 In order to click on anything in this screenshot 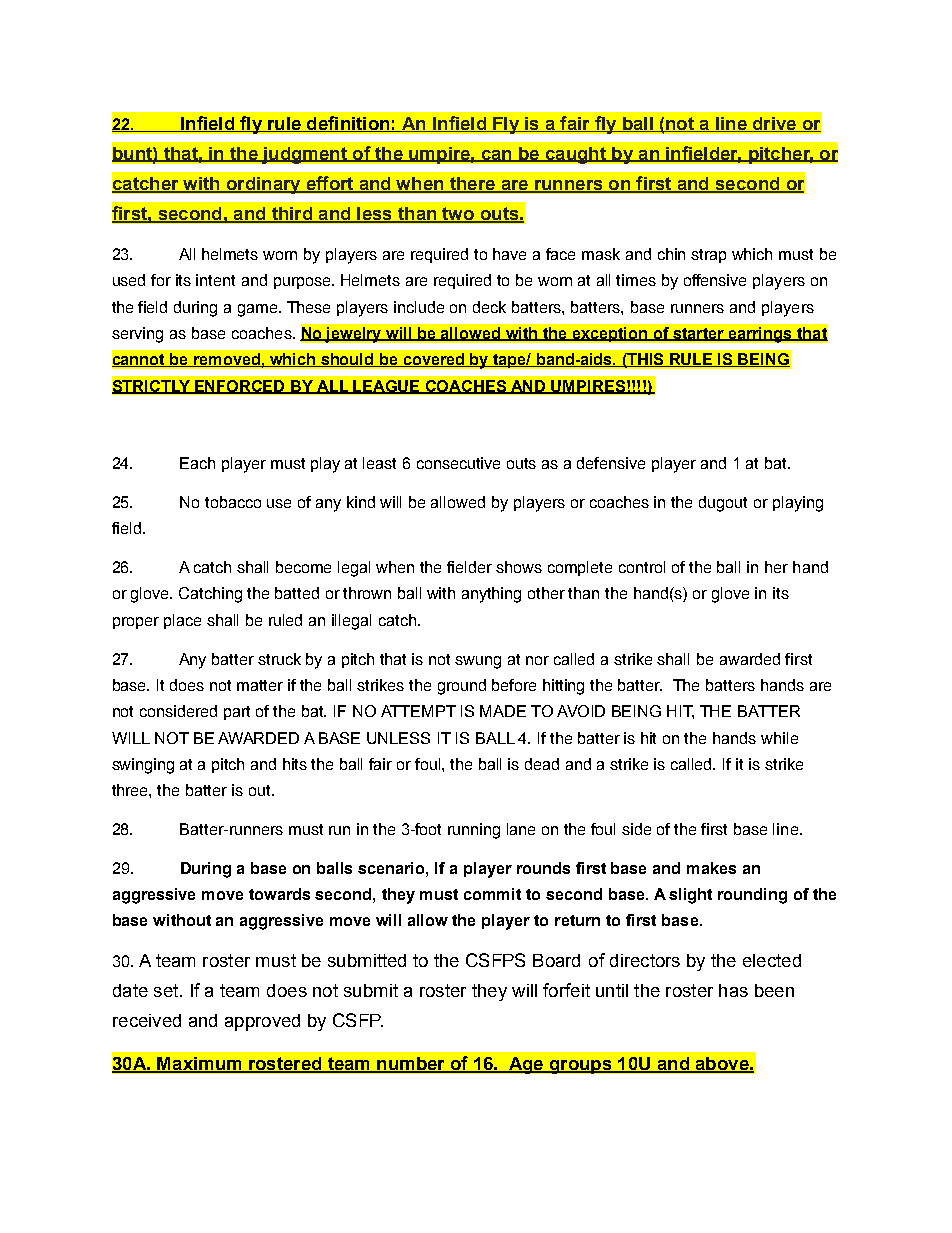, I will do `click(491, 595)`.
